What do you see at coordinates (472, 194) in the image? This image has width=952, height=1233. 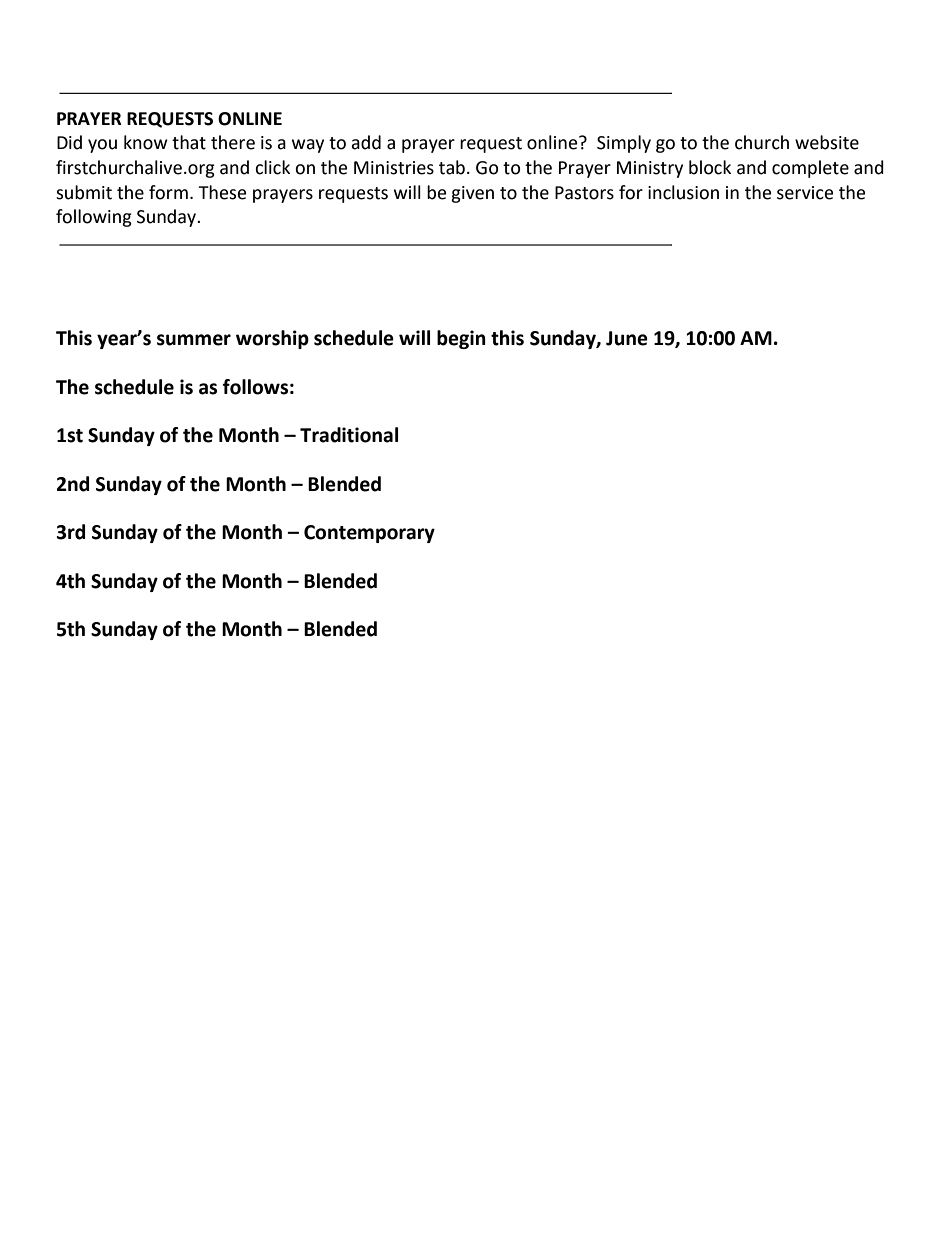 I see `given` at bounding box center [472, 194].
